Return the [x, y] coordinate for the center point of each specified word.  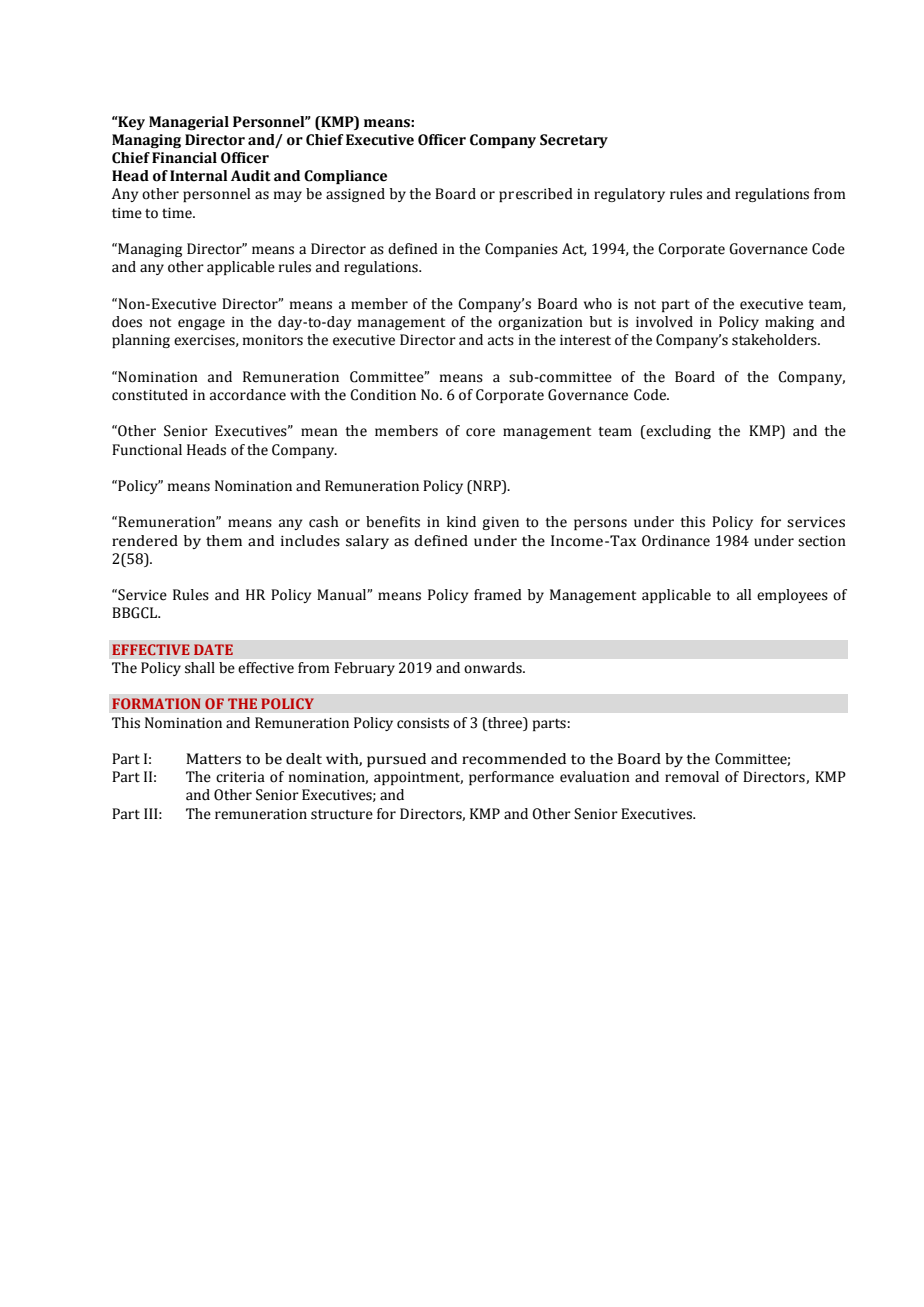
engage [201, 324]
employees [792, 596]
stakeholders [775, 340]
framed [498, 595]
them [224, 541]
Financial [184, 158]
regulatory [629, 195]
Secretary [574, 141]
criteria [240, 777]
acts [501, 341]
